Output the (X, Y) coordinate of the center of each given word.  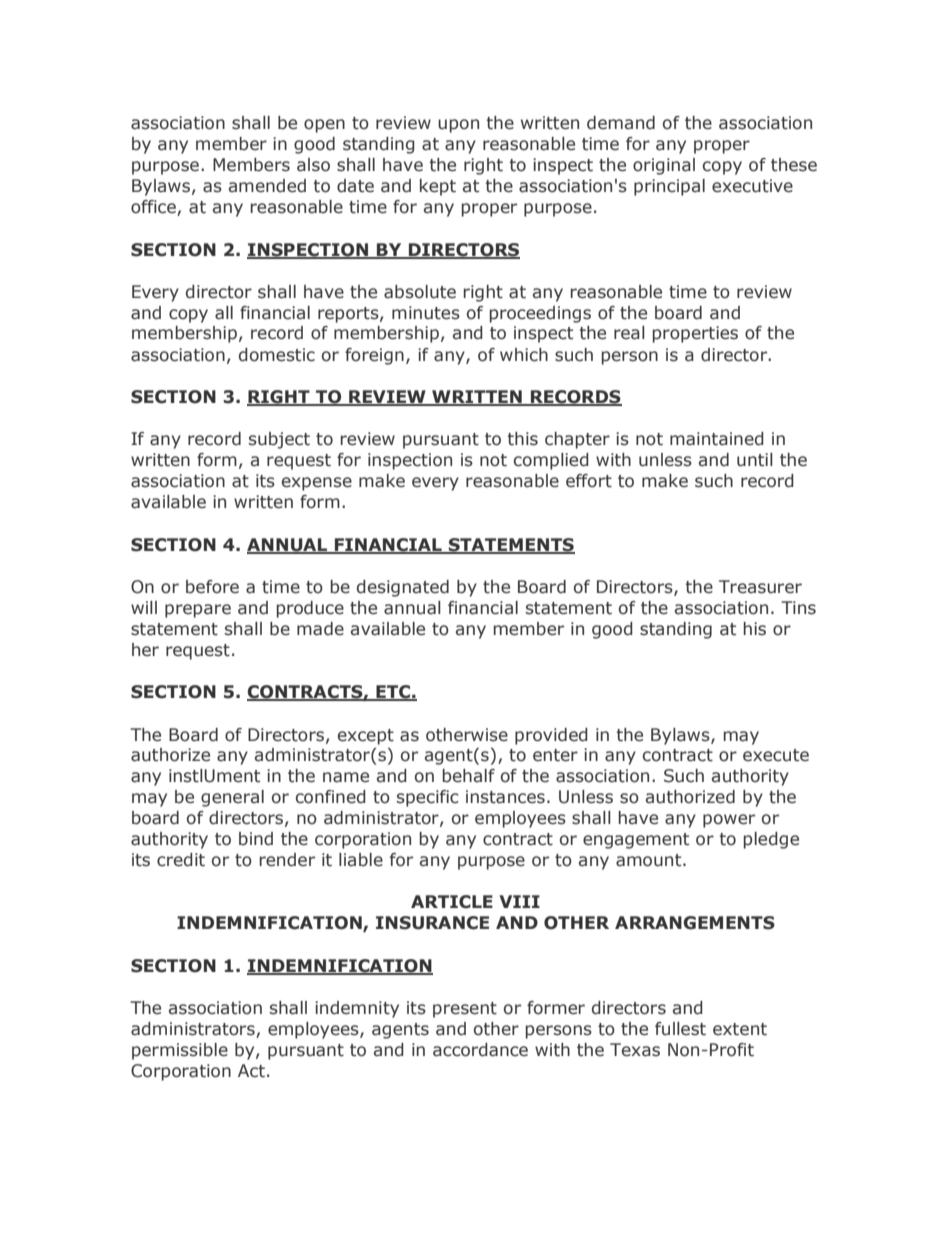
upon (458, 126)
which (524, 355)
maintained (717, 439)
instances (505, 797)
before (212, 587)
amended (267, 186)
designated (403, 588)
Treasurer (760, 587)
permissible (180, 1051)
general (232, 798)
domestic (277, 355)
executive (752, 186)
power (729, 821)
